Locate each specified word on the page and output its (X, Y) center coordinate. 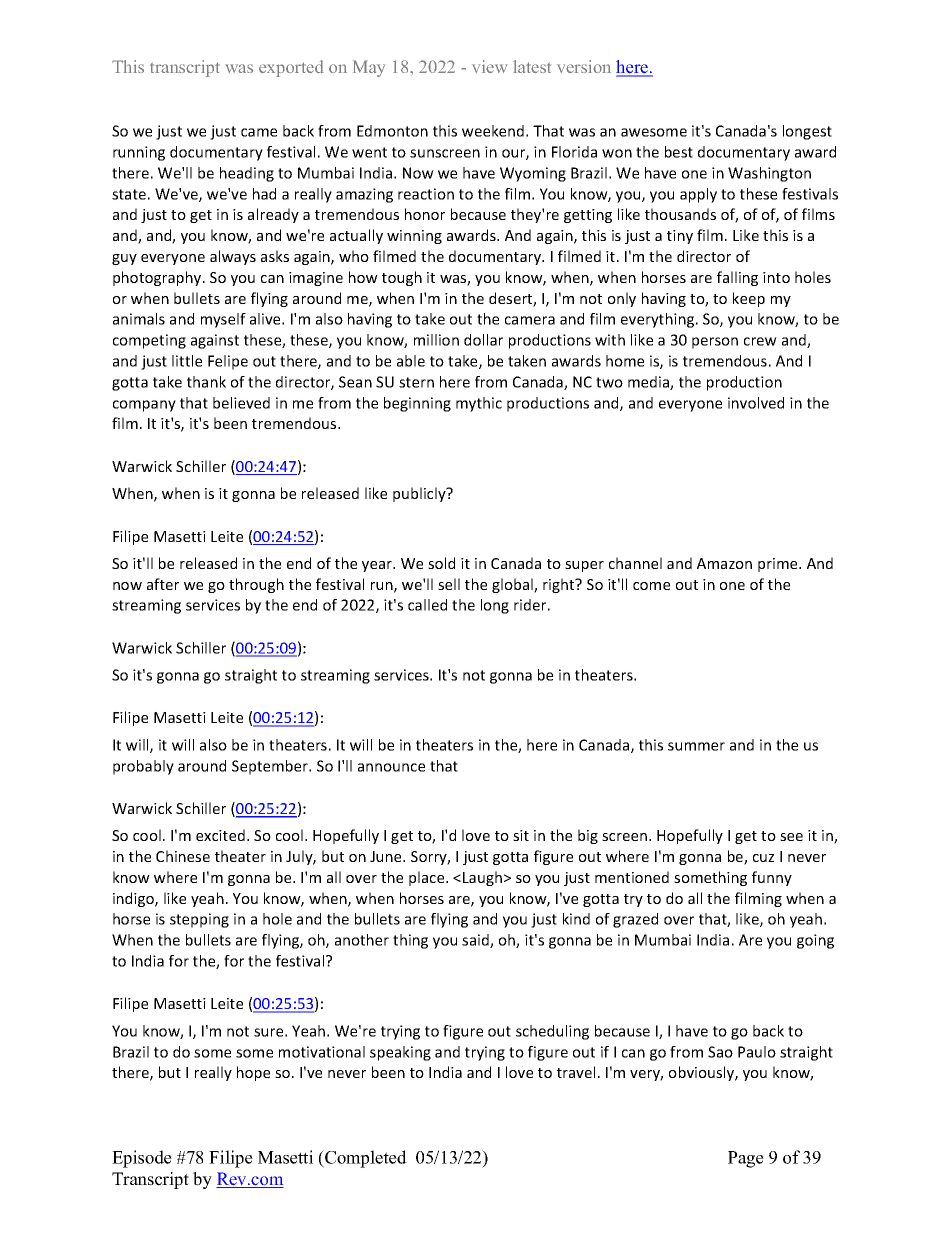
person (715, 343)
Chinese (183, 856)
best (679, 152)
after (163, 584)
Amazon (724, 563)
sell (449, 584)
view (490, 66)
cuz (763, 858)
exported (291, 68)
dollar (483, 340)
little (187, 361)
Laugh (482, 878)
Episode (142, 1159)
